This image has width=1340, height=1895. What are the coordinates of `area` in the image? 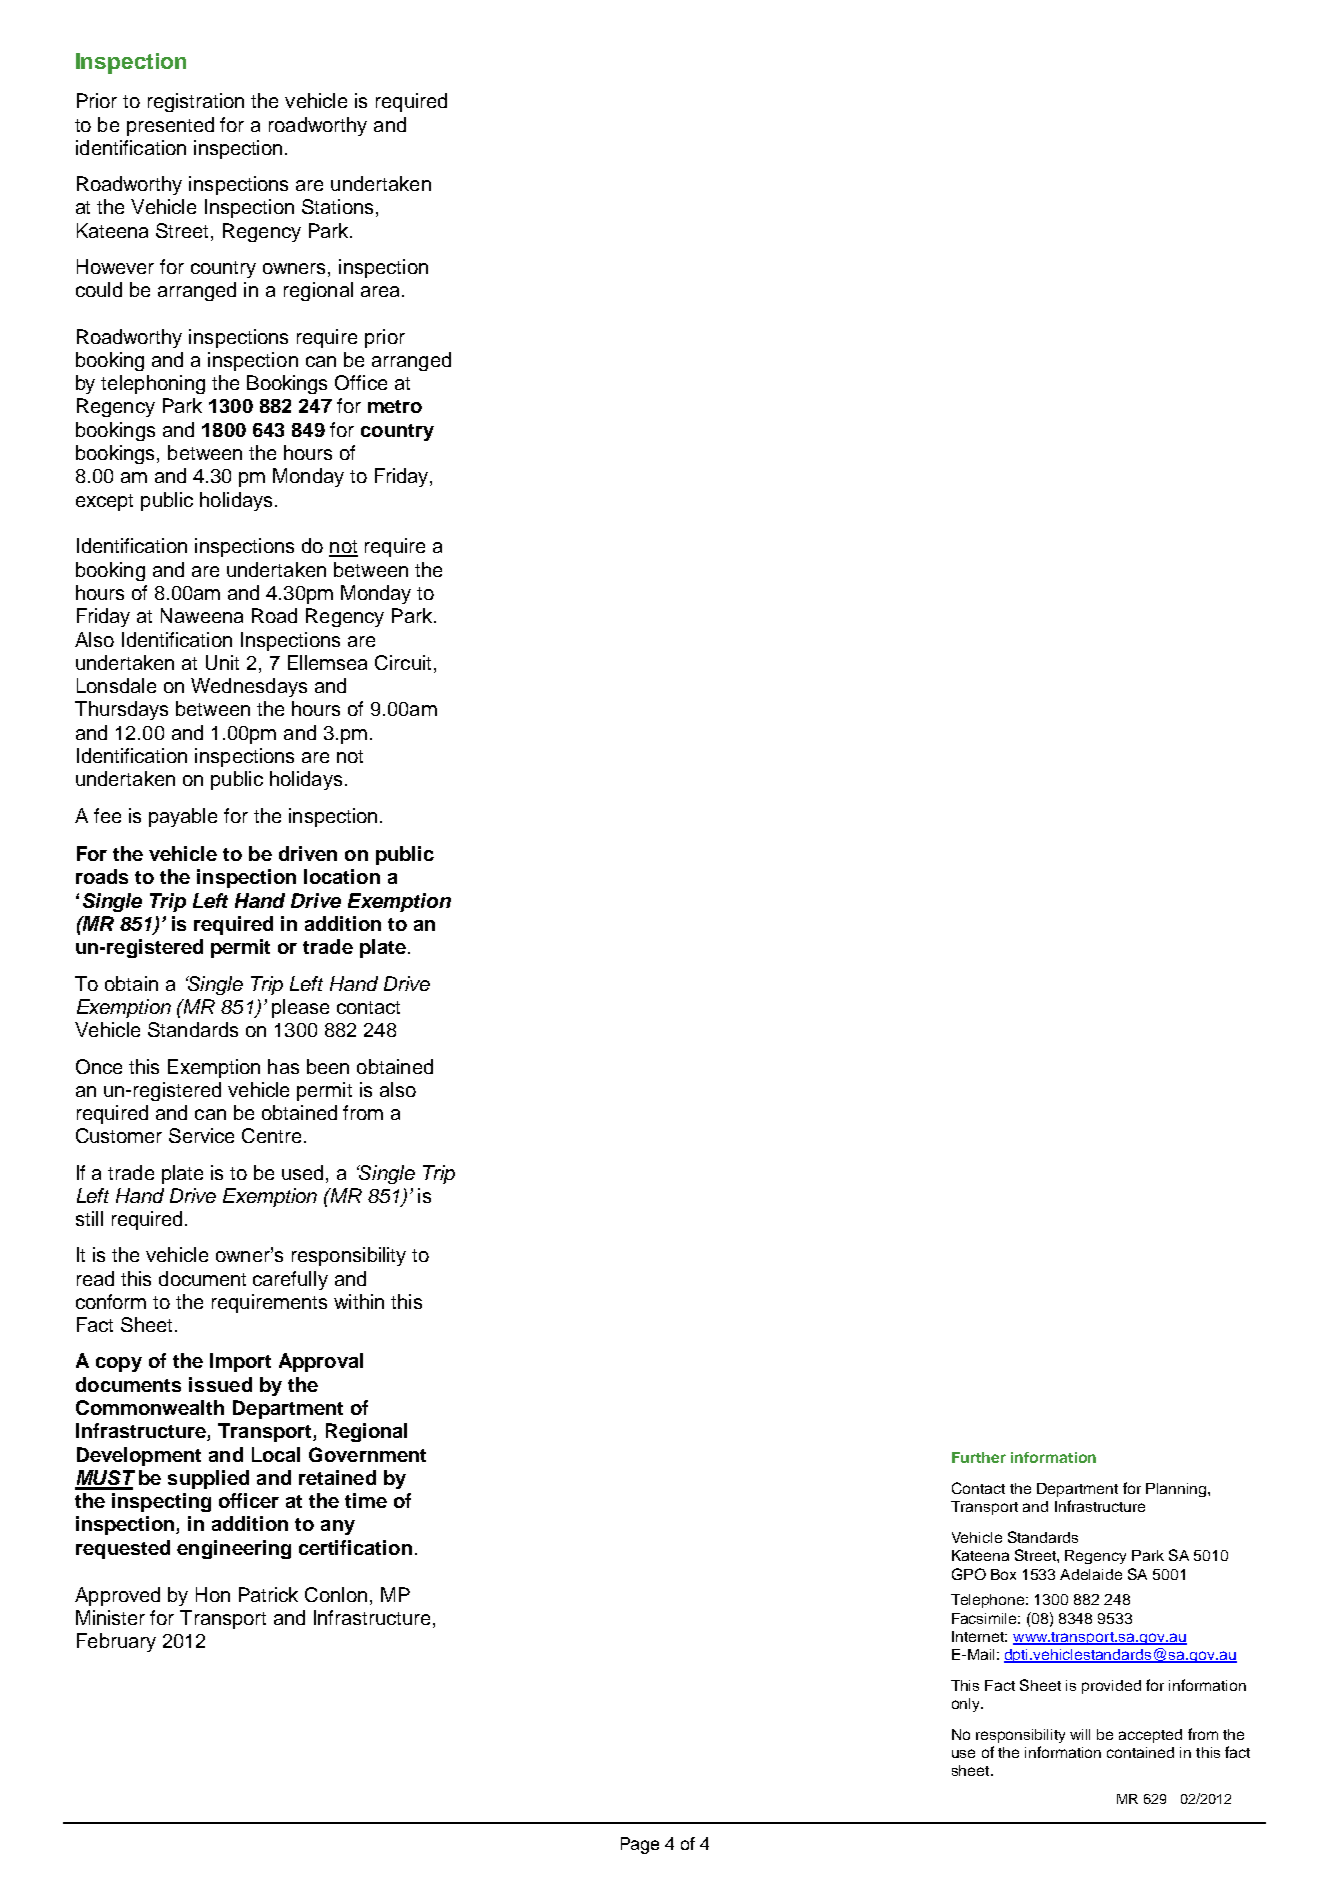 It's located at (380, 291).
